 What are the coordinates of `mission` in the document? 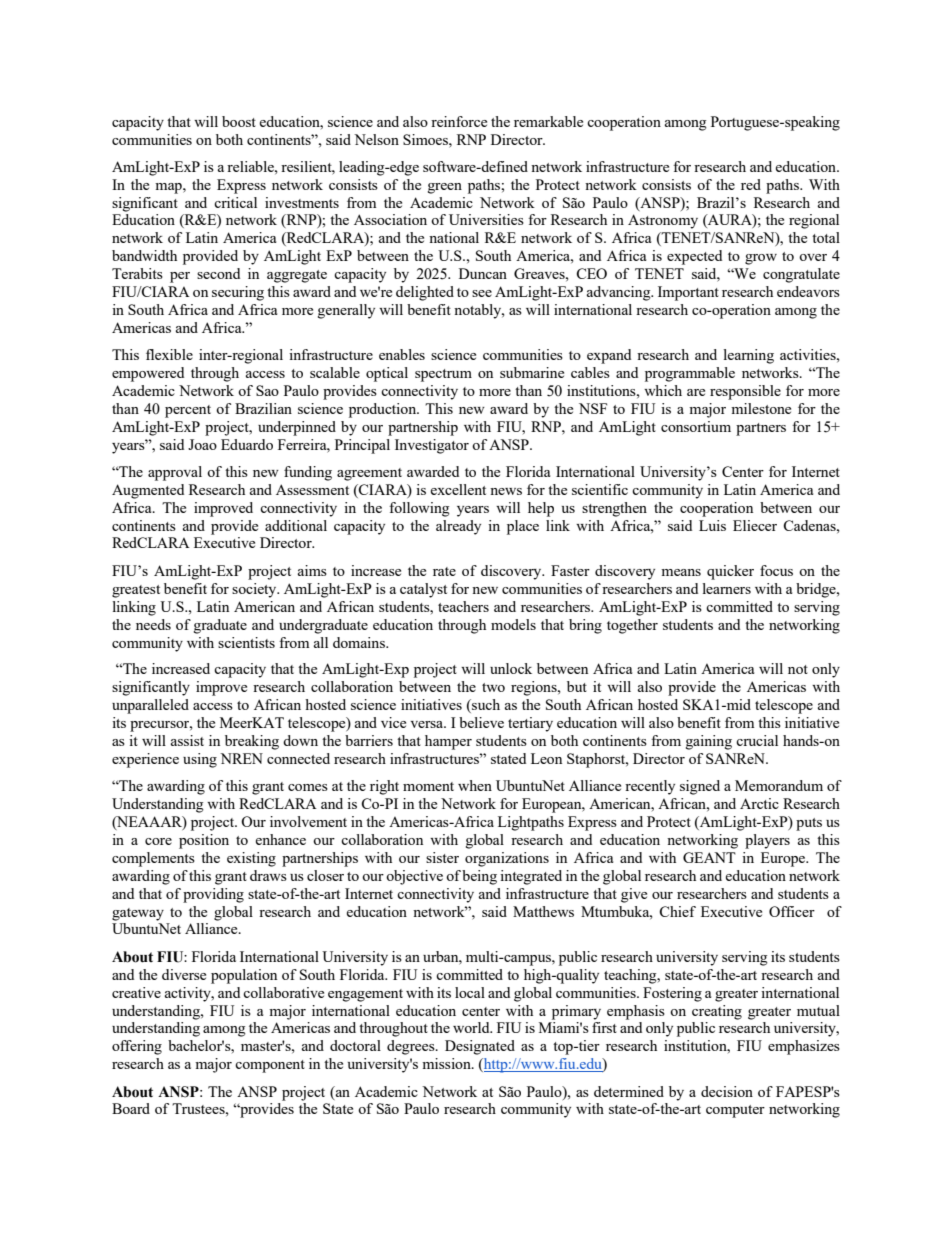 It's located at (447, 1063).
